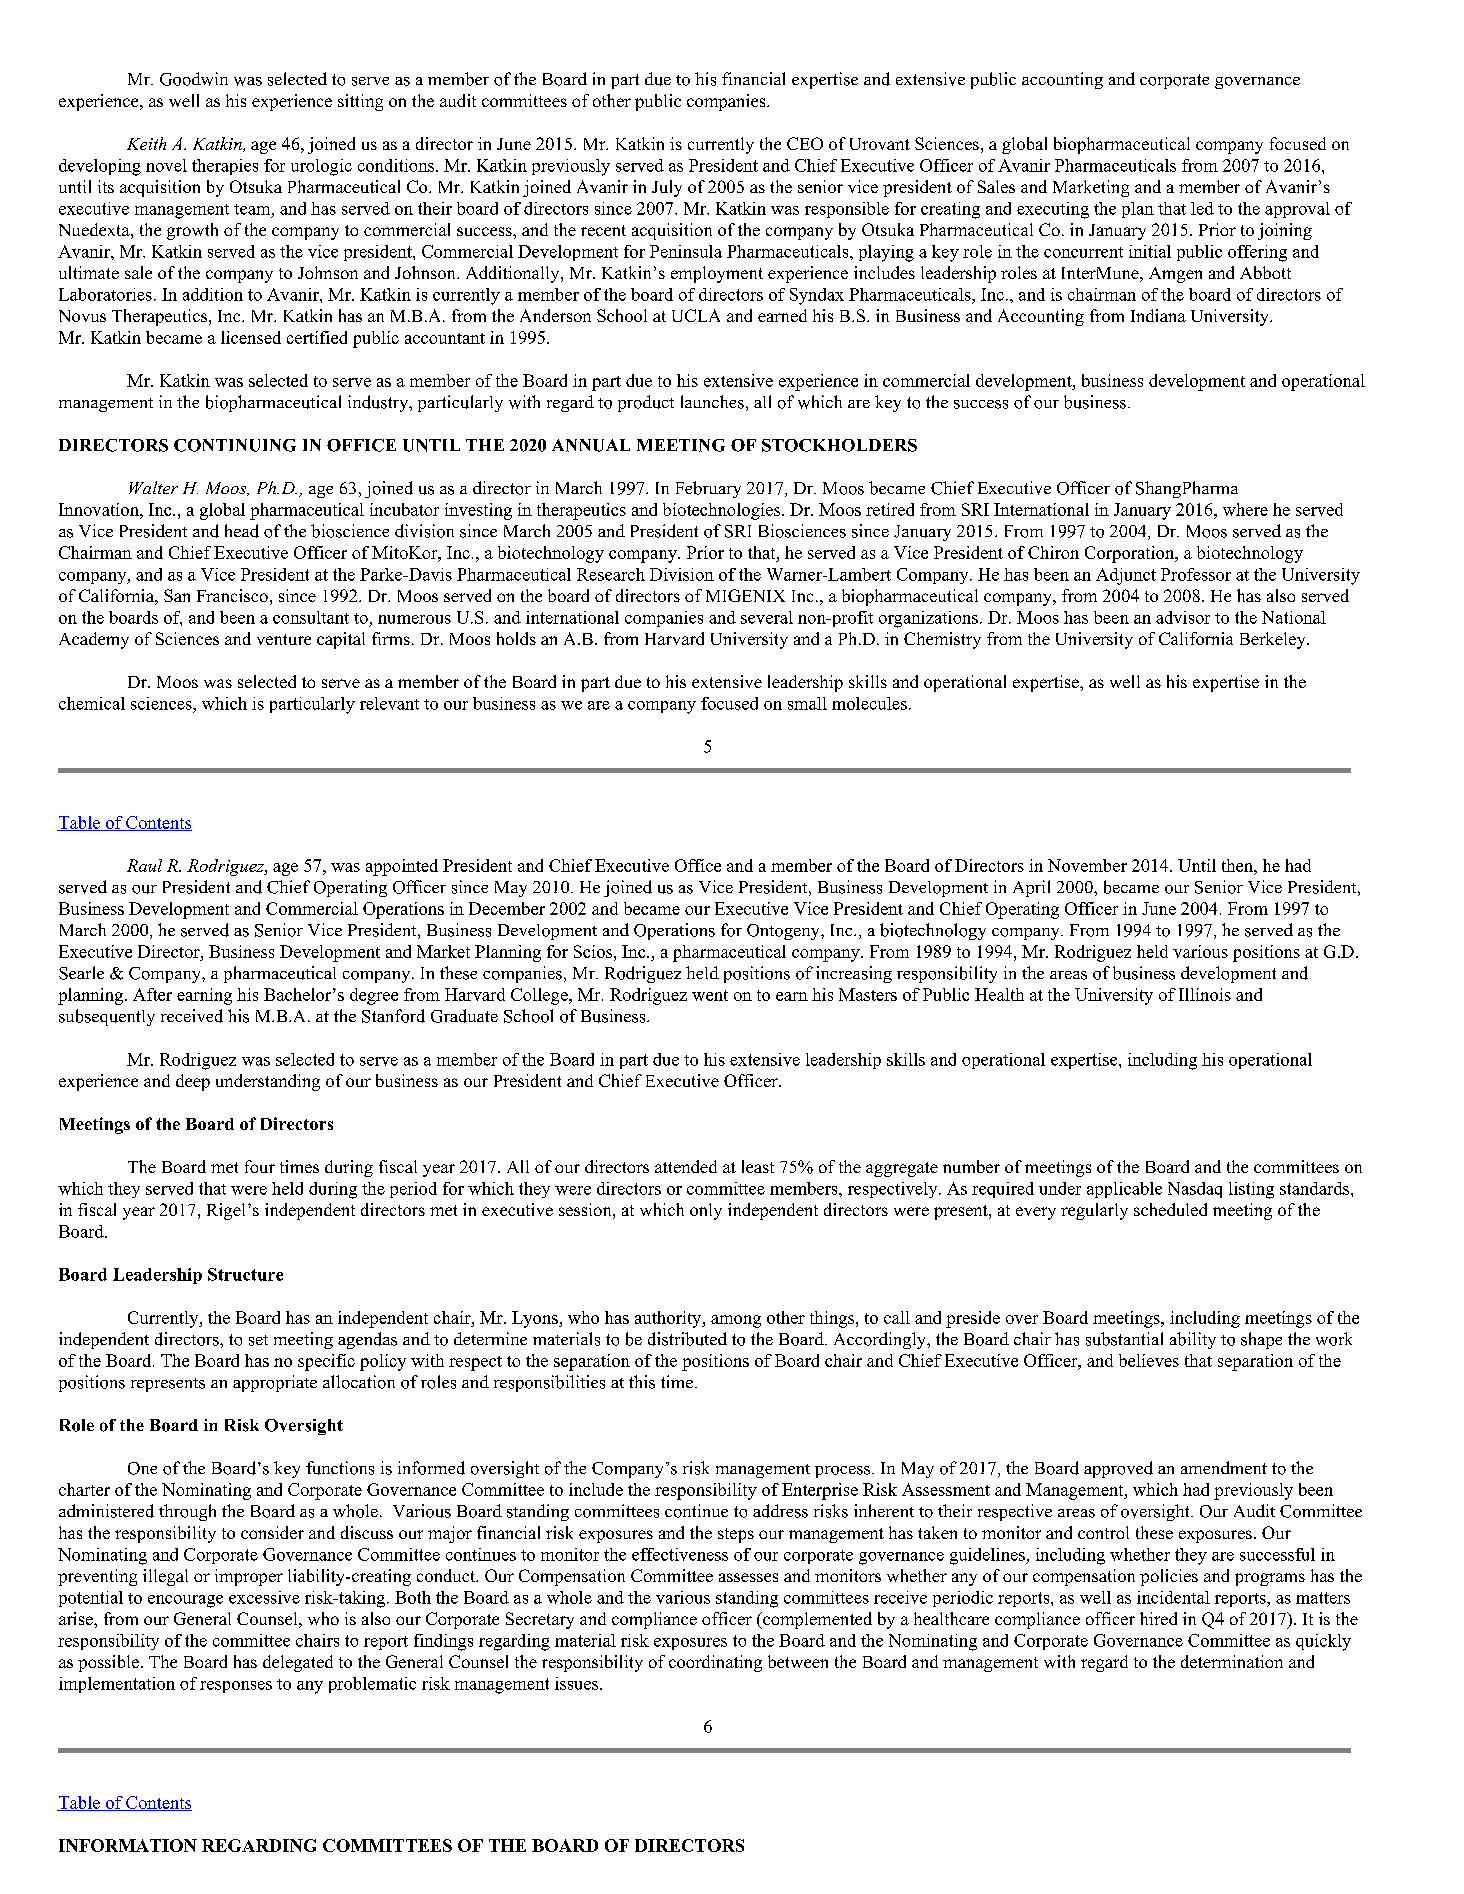  What do you see at coordinates (1297, 210) in the page?
I see `approval` at bounding box center [1297, 210].
